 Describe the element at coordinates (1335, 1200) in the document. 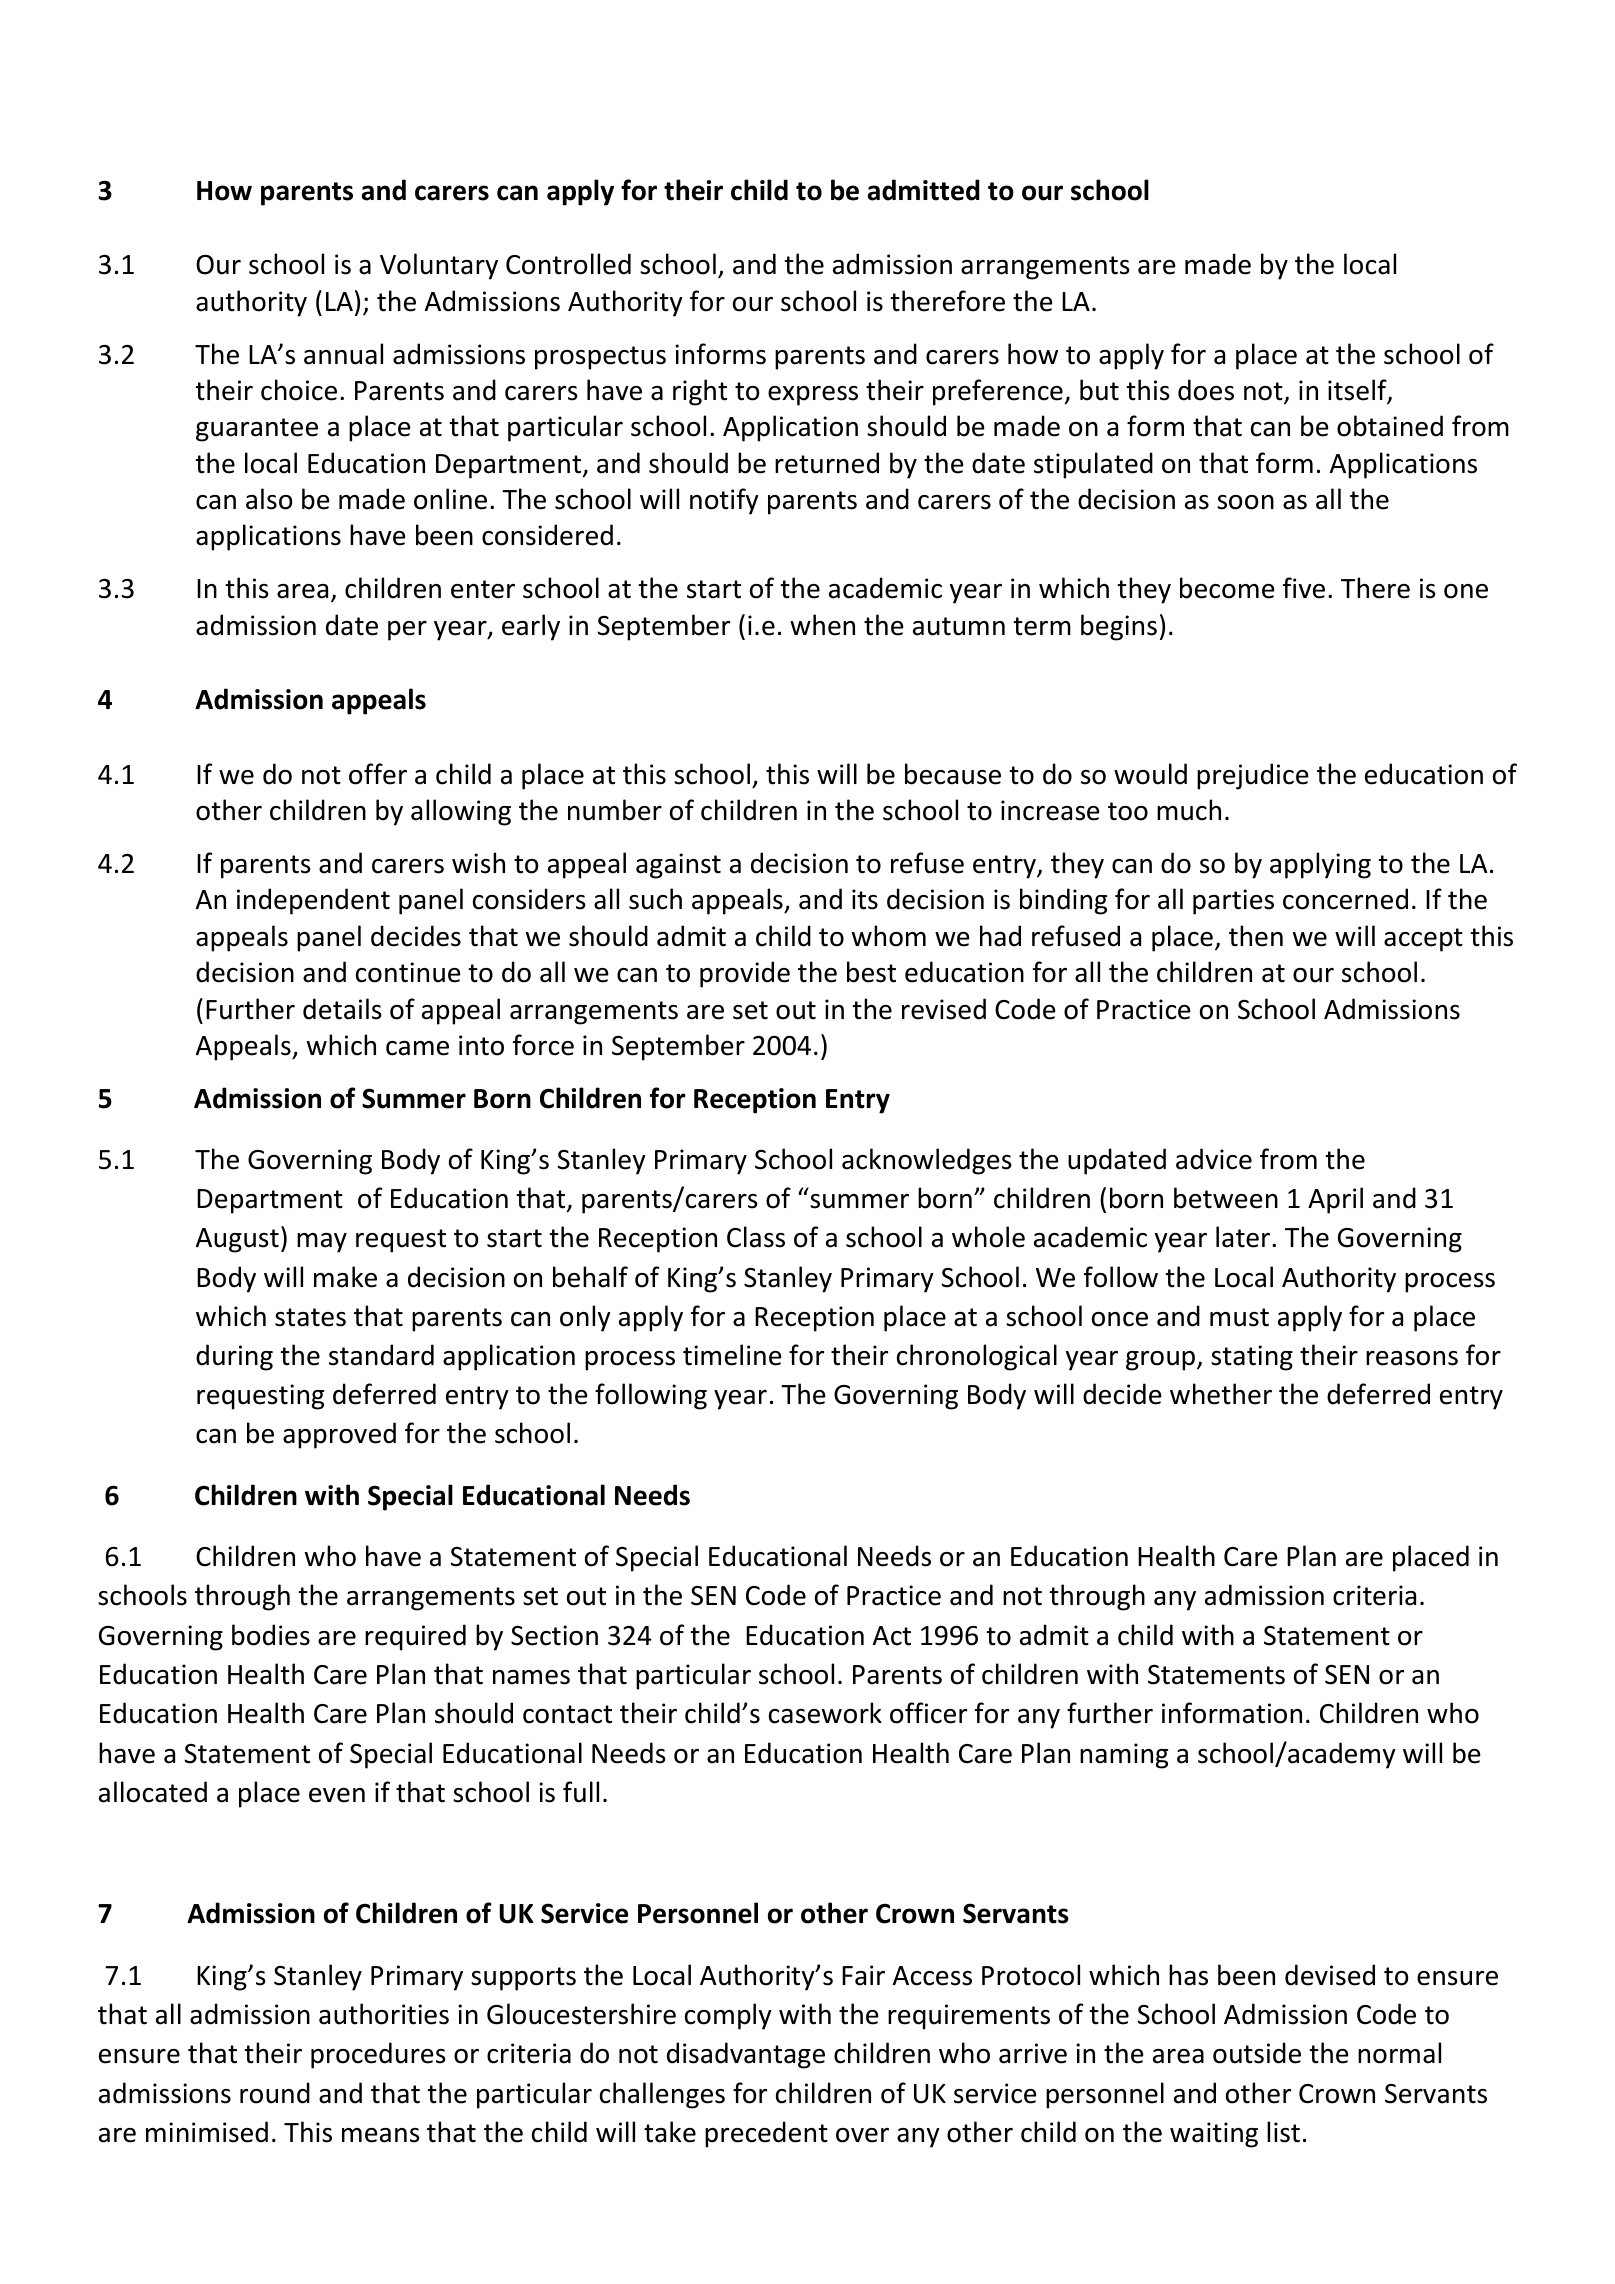

I see `April` at that location.
